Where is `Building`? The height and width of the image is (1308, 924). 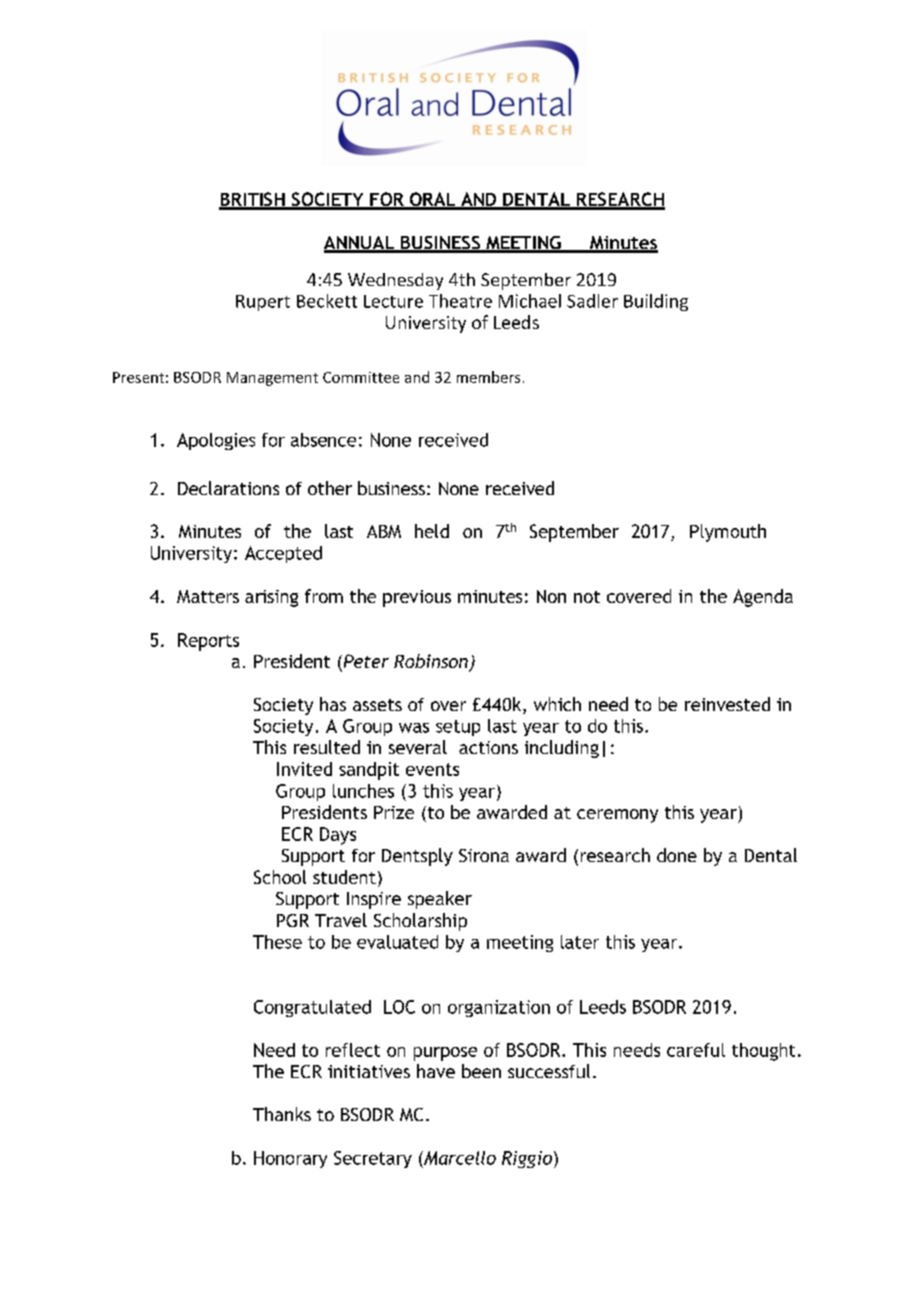 Building is located at coordinates (656, 302).
